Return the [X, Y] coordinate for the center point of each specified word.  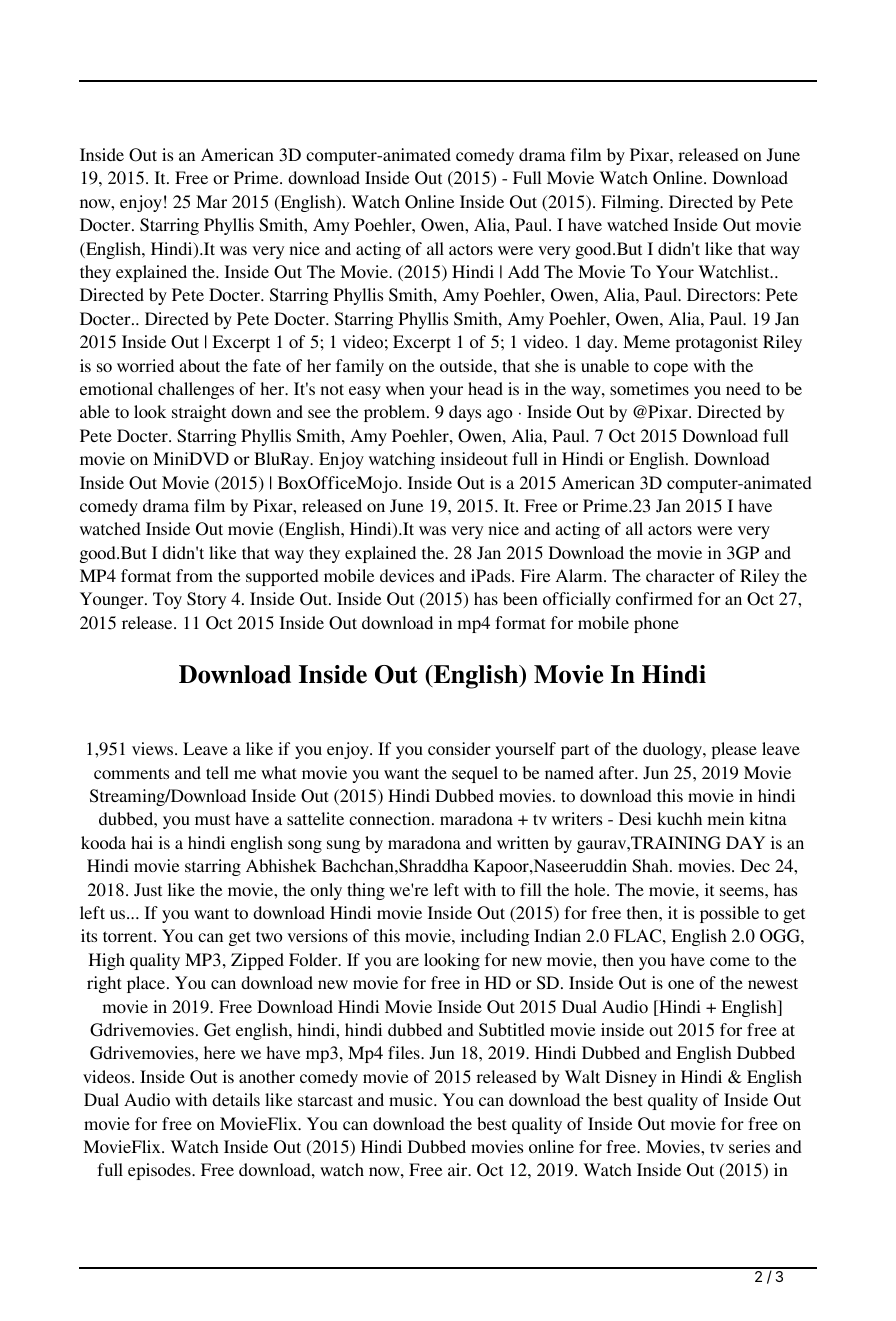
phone [656, 624]
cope [671, 369]
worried [145, 365]
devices [407, 575]
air [459, 1169]
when [405, 388]
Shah [651, 866]
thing [366, 891]
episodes [160, 1171]
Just [148, 889]
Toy [167, 600]
